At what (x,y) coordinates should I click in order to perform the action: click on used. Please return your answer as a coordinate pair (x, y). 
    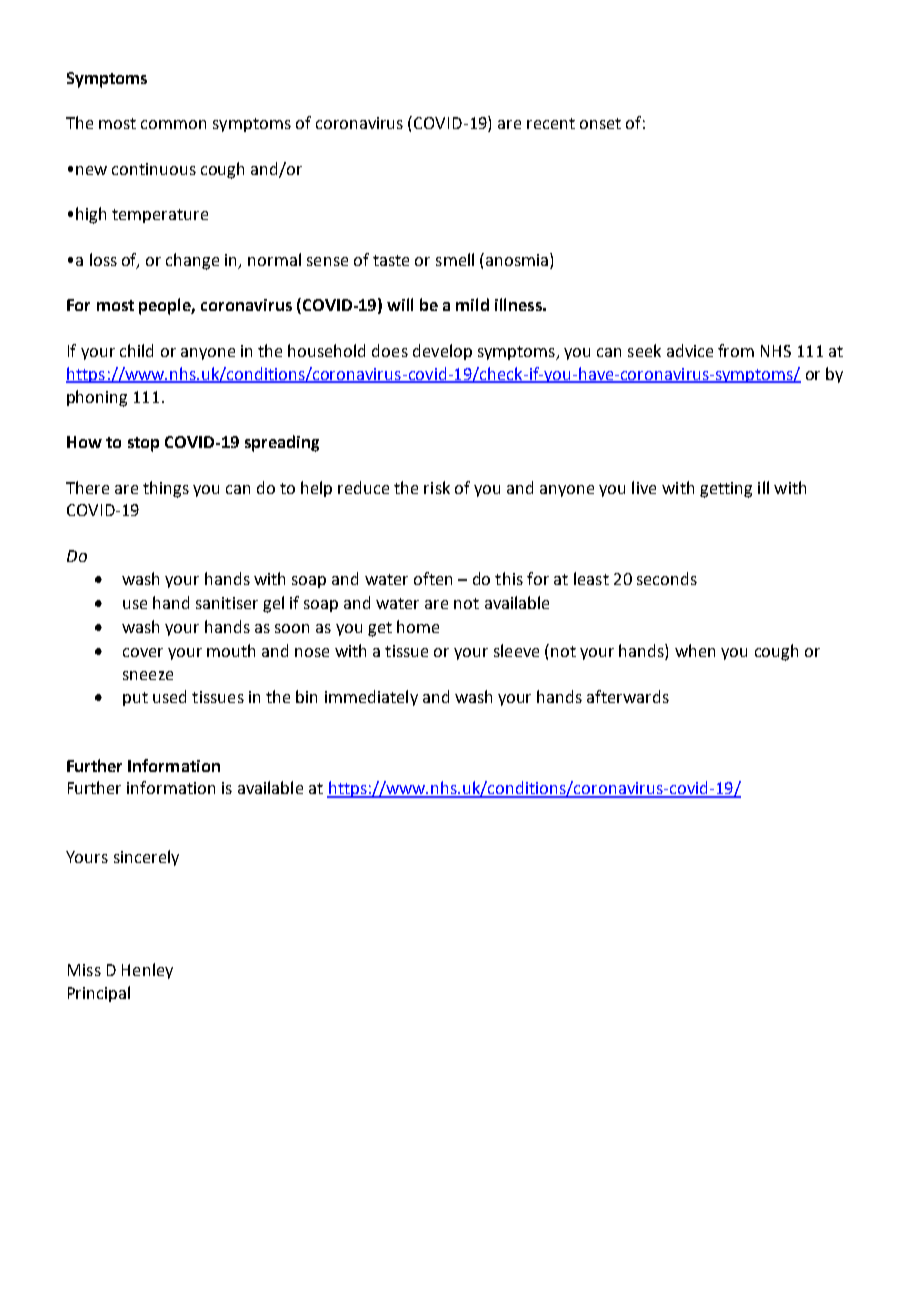
    Looking at the image, I should click on (169, 696).
